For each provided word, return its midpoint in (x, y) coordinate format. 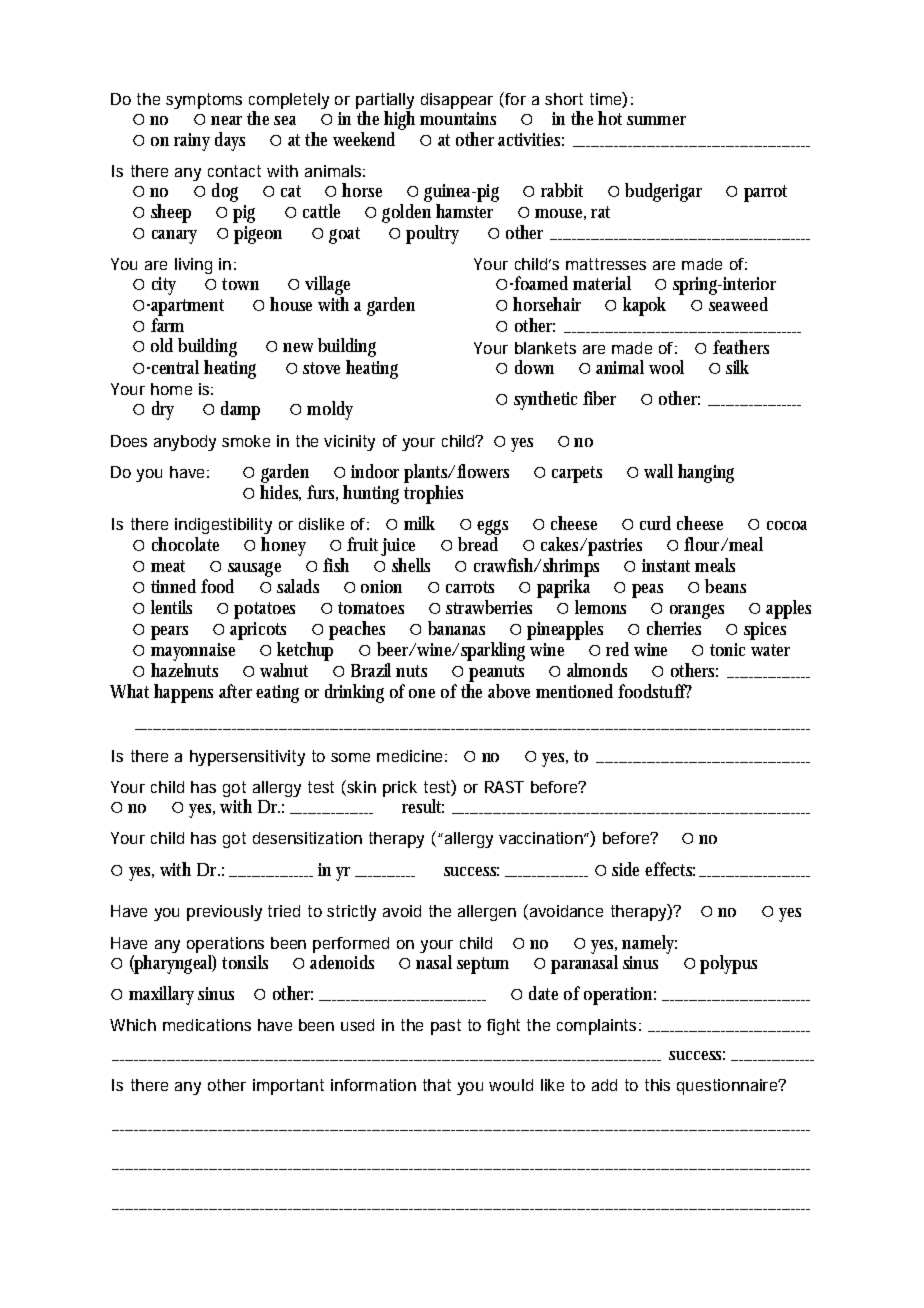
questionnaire (728, 1087)
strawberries (489, 607)
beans (725, 586)
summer (656, 120)
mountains (458, 118)
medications (207, 1025)
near (226, 120)
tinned (173, 586)
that (437, 1085)
